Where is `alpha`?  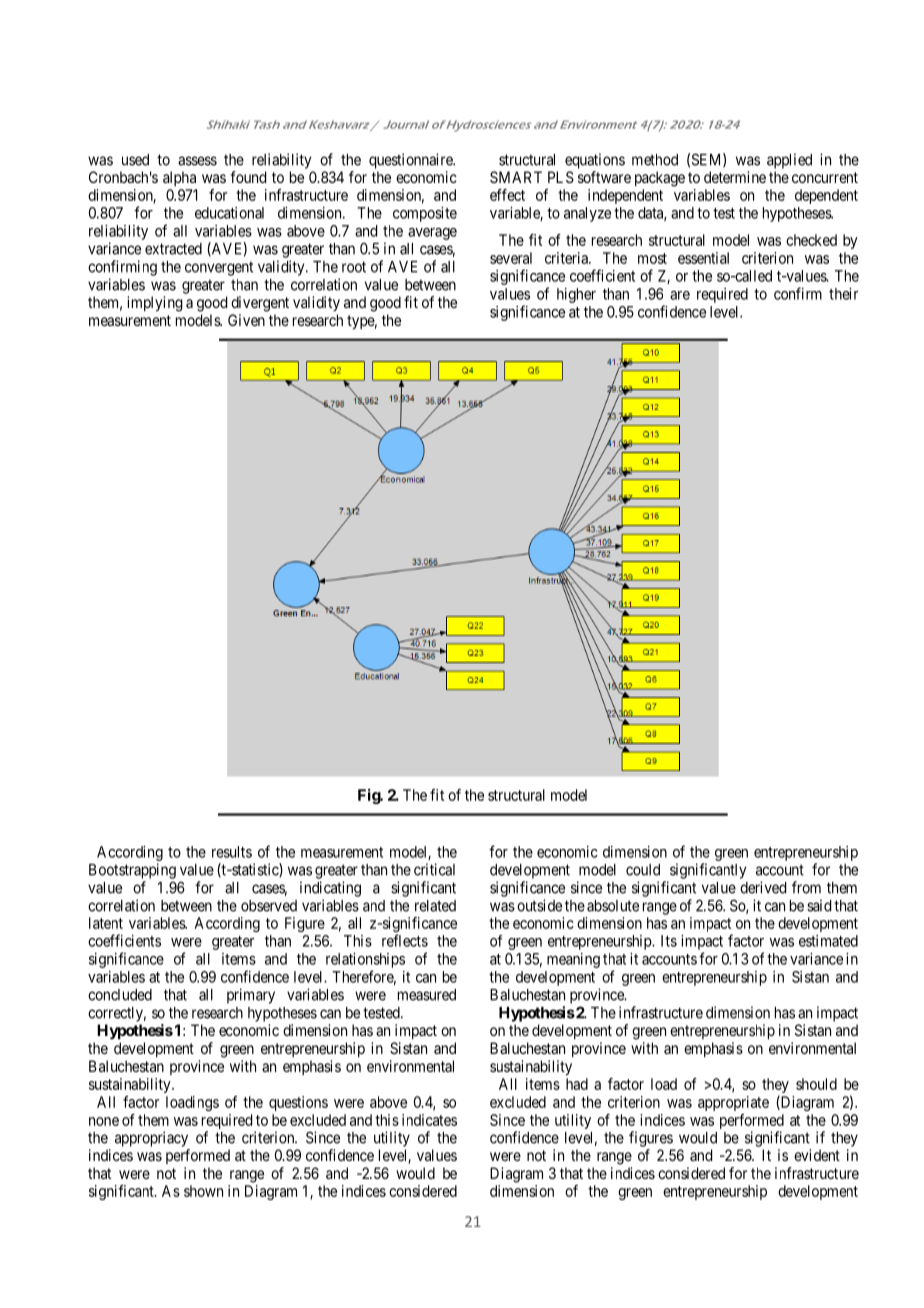
alpha is located at coordinates (179, 178).
